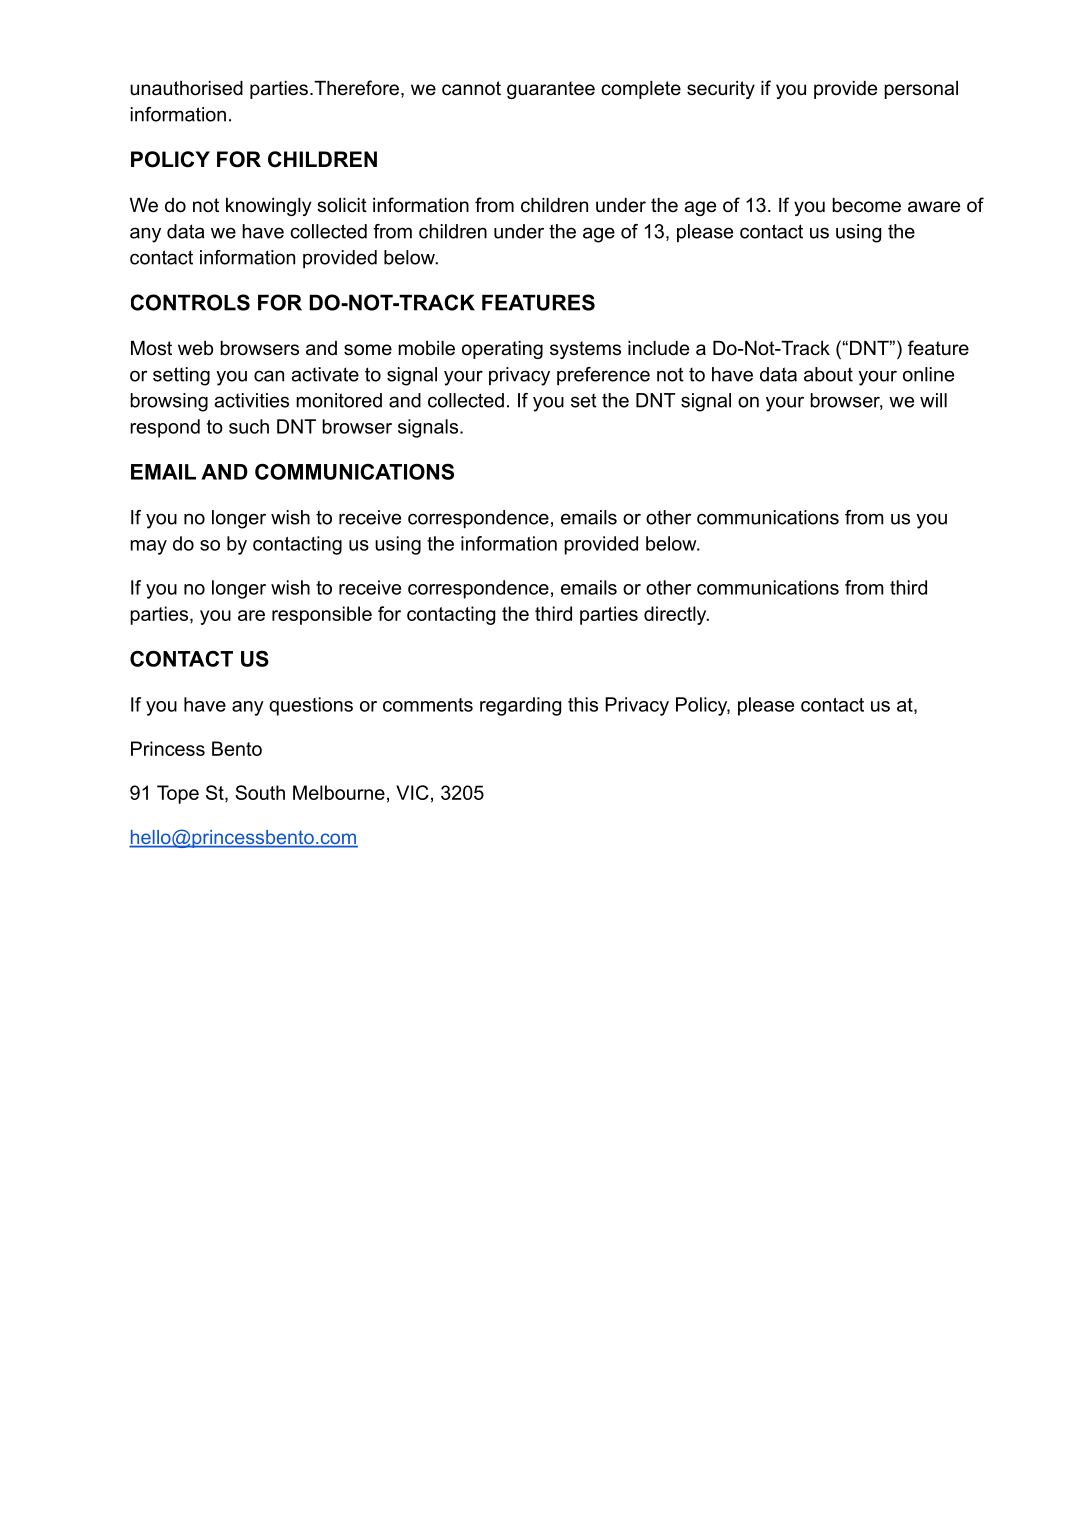 This screenshot has width=1072, height=1515. I want to click on about, so click(828, 374).
